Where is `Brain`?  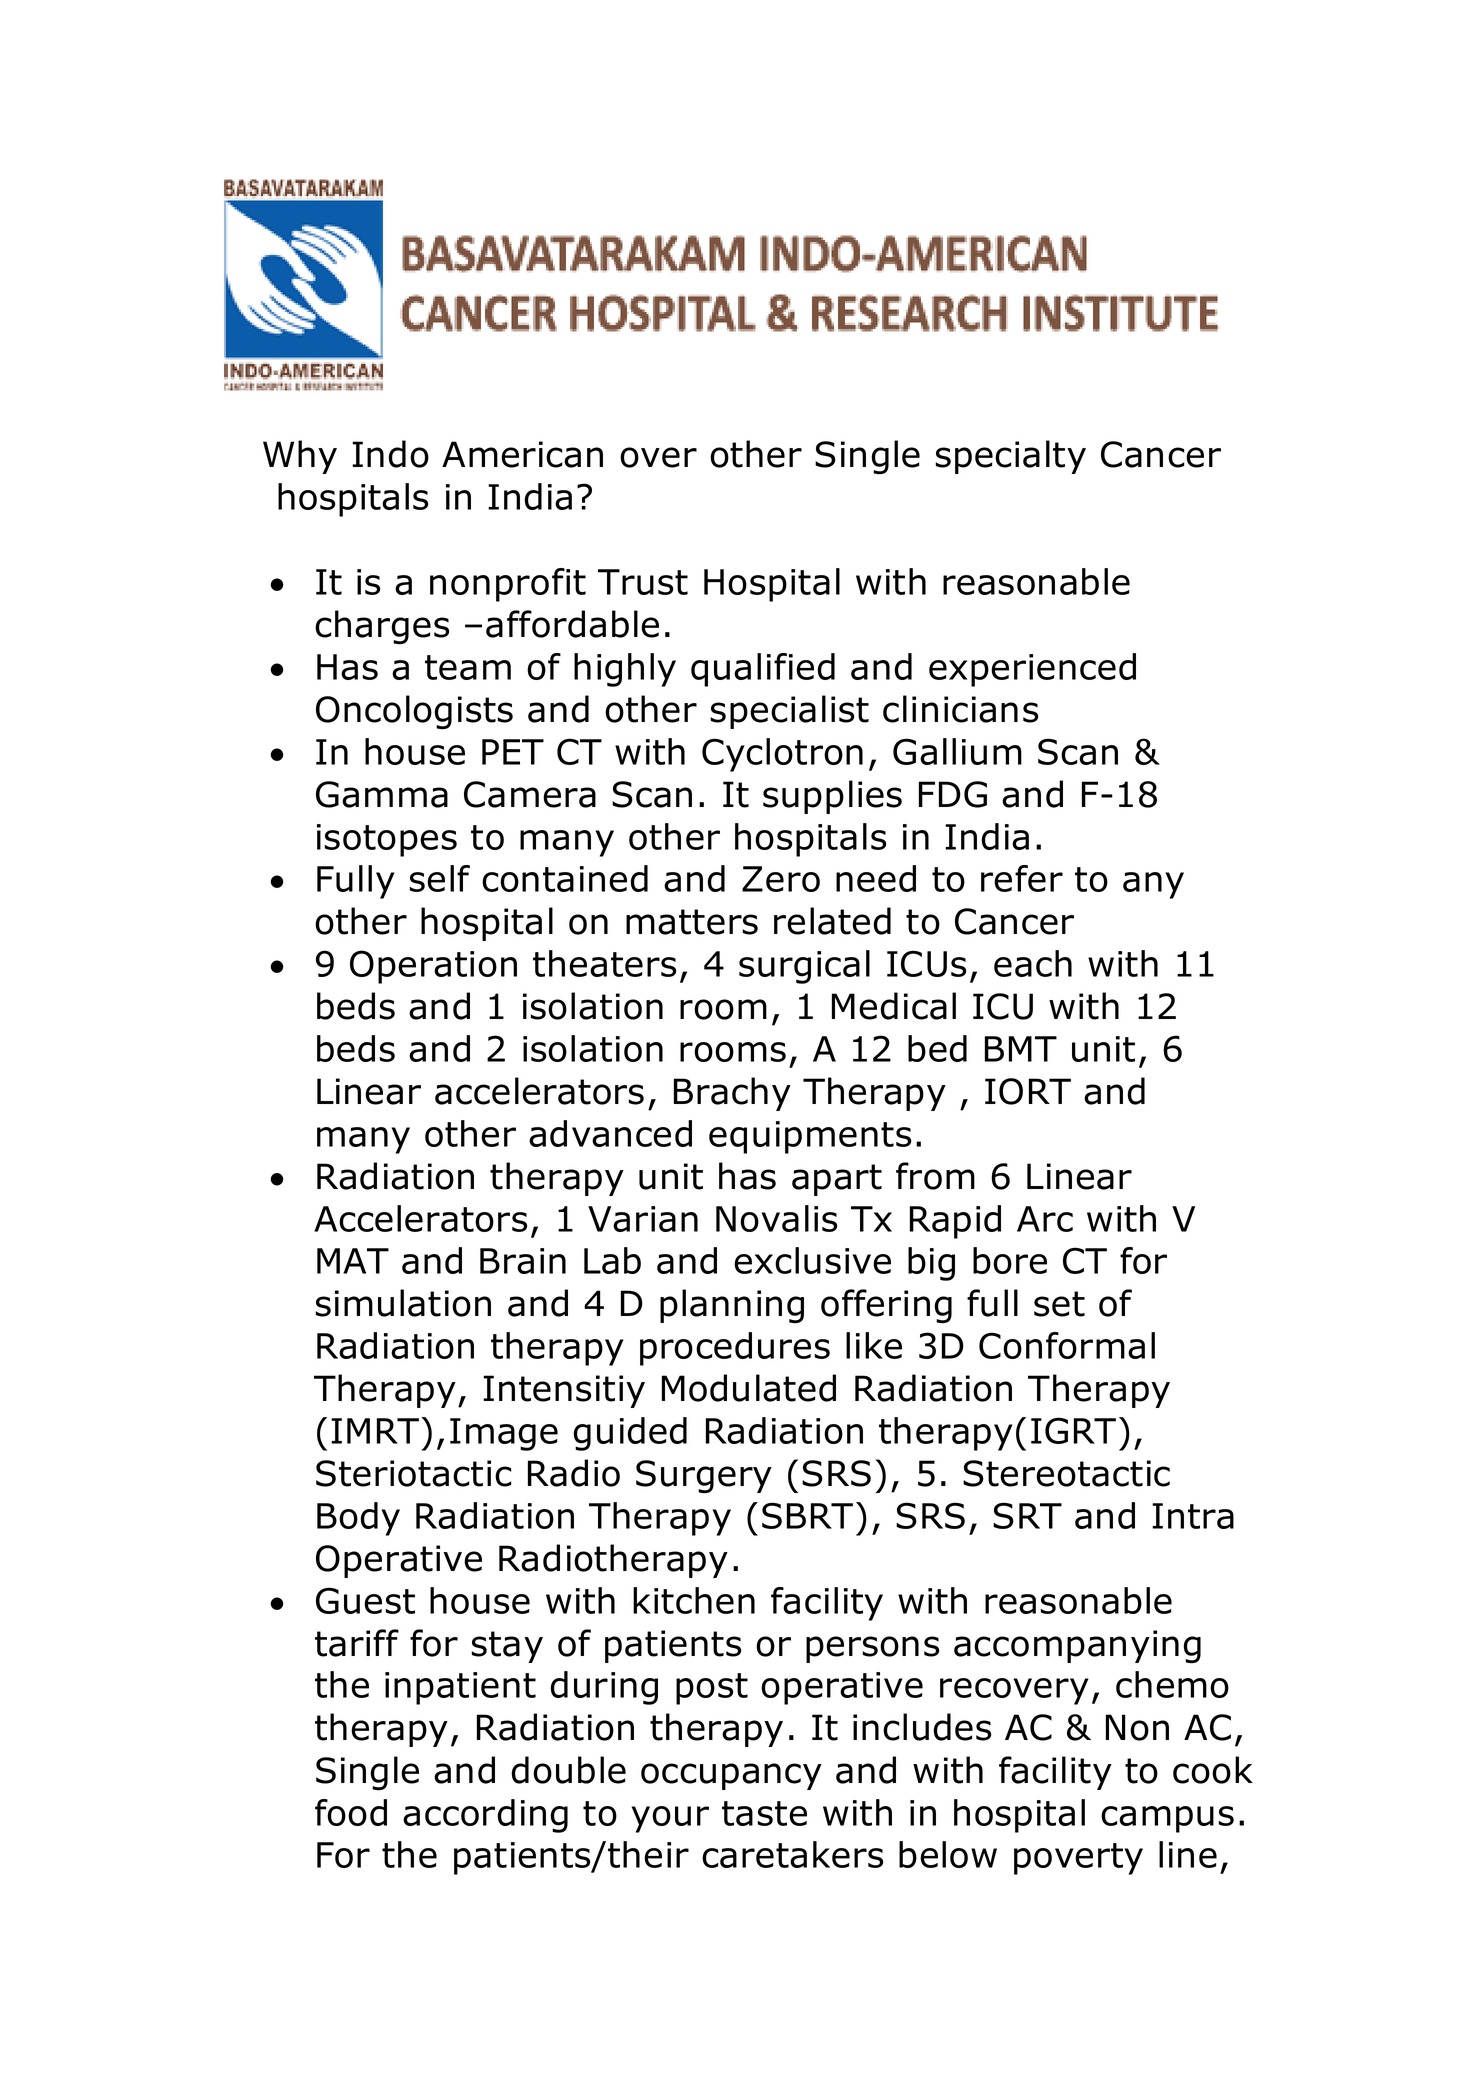
Brain is located at coordinates (523, 1261).
